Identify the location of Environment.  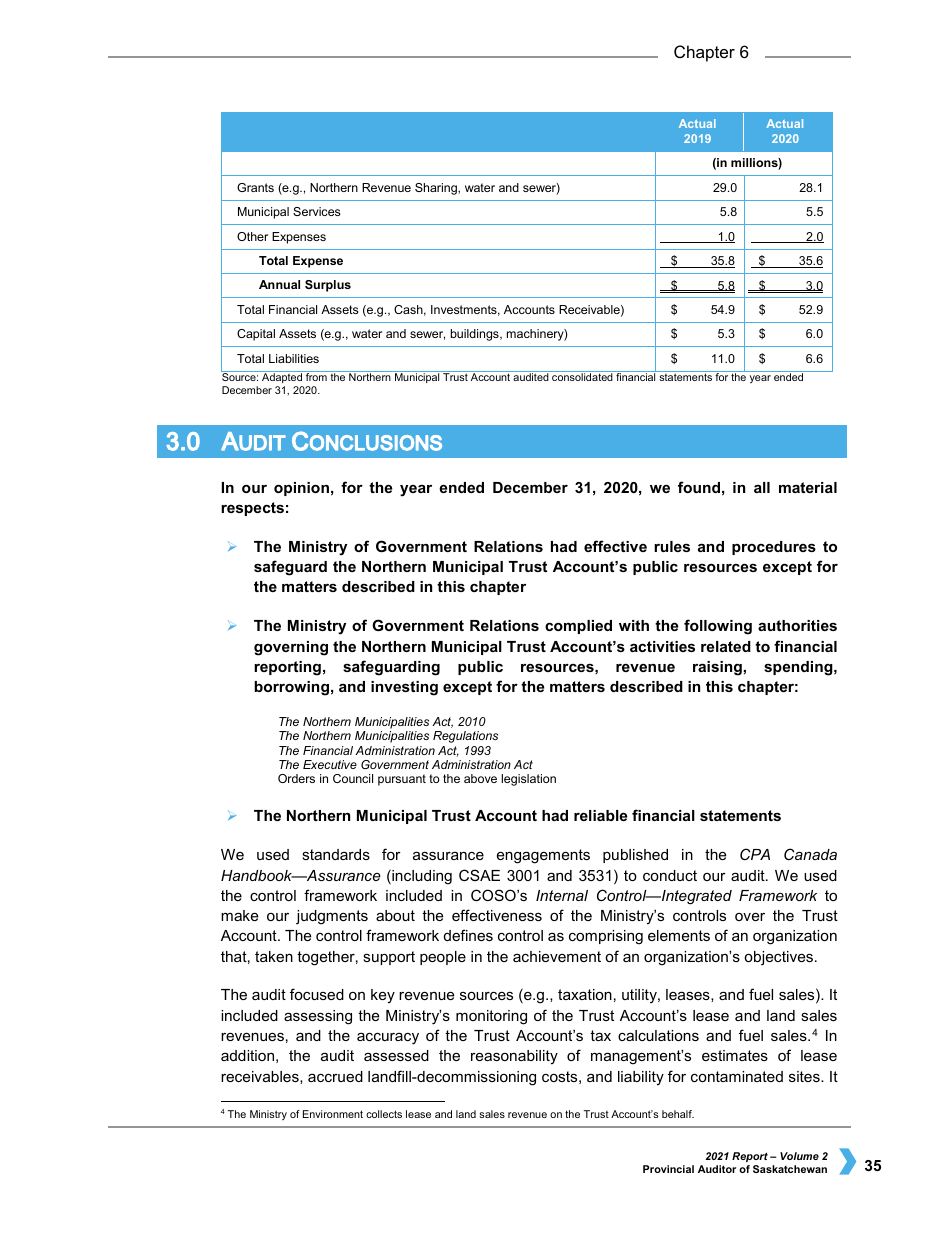
(333, 1114).
